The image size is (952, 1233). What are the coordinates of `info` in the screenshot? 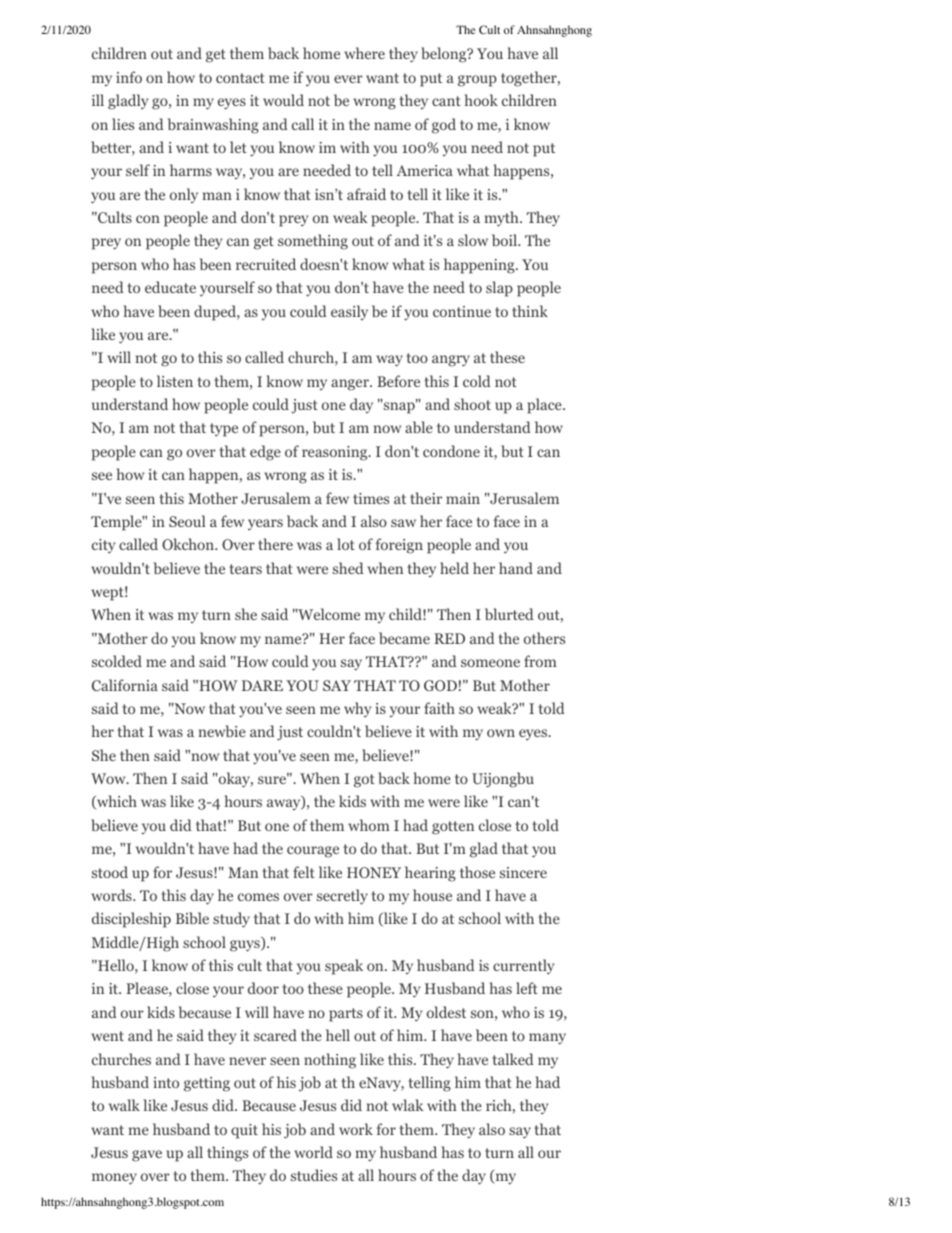 It's located at (129, 77).
